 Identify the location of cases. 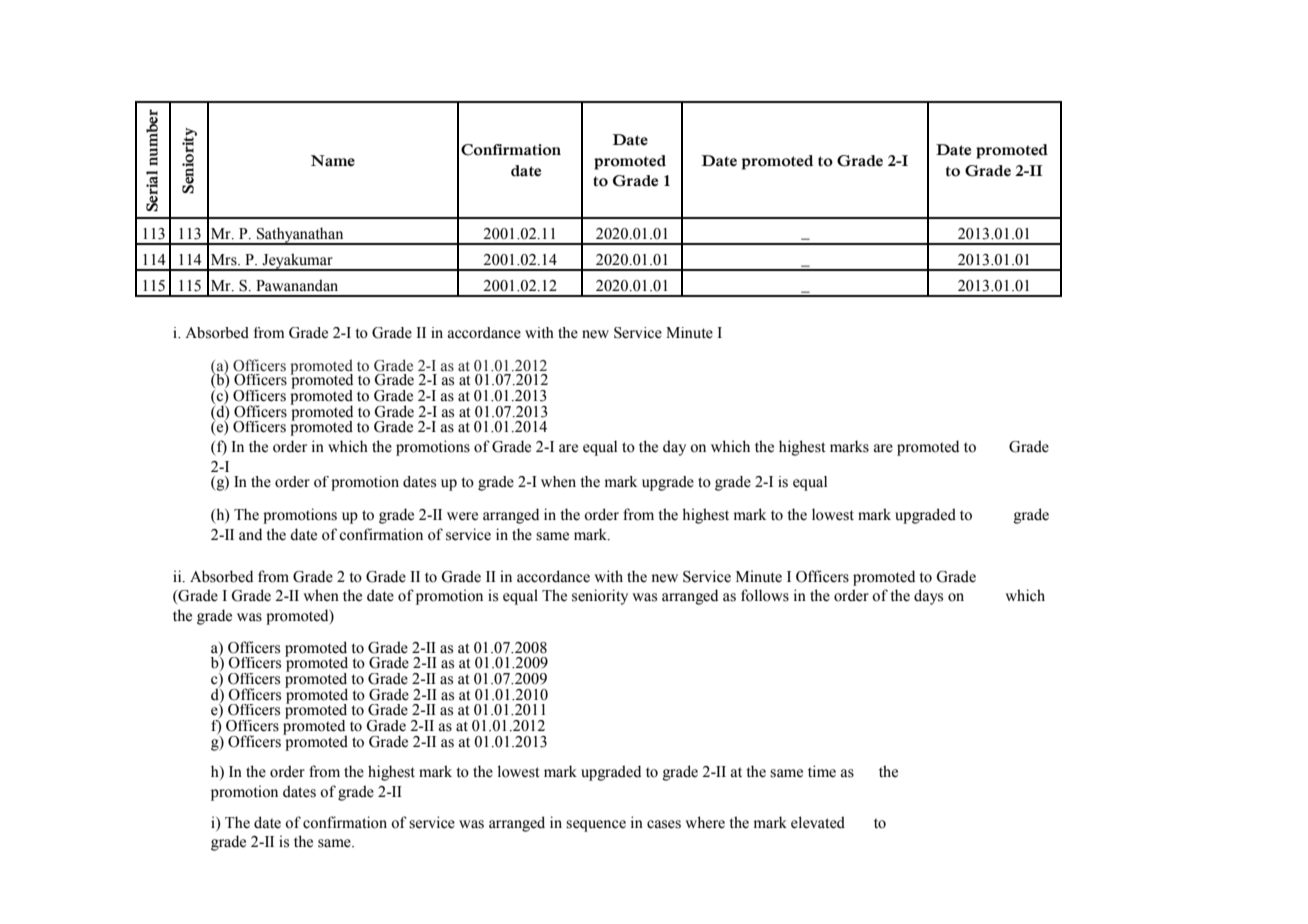
(664, 824).
